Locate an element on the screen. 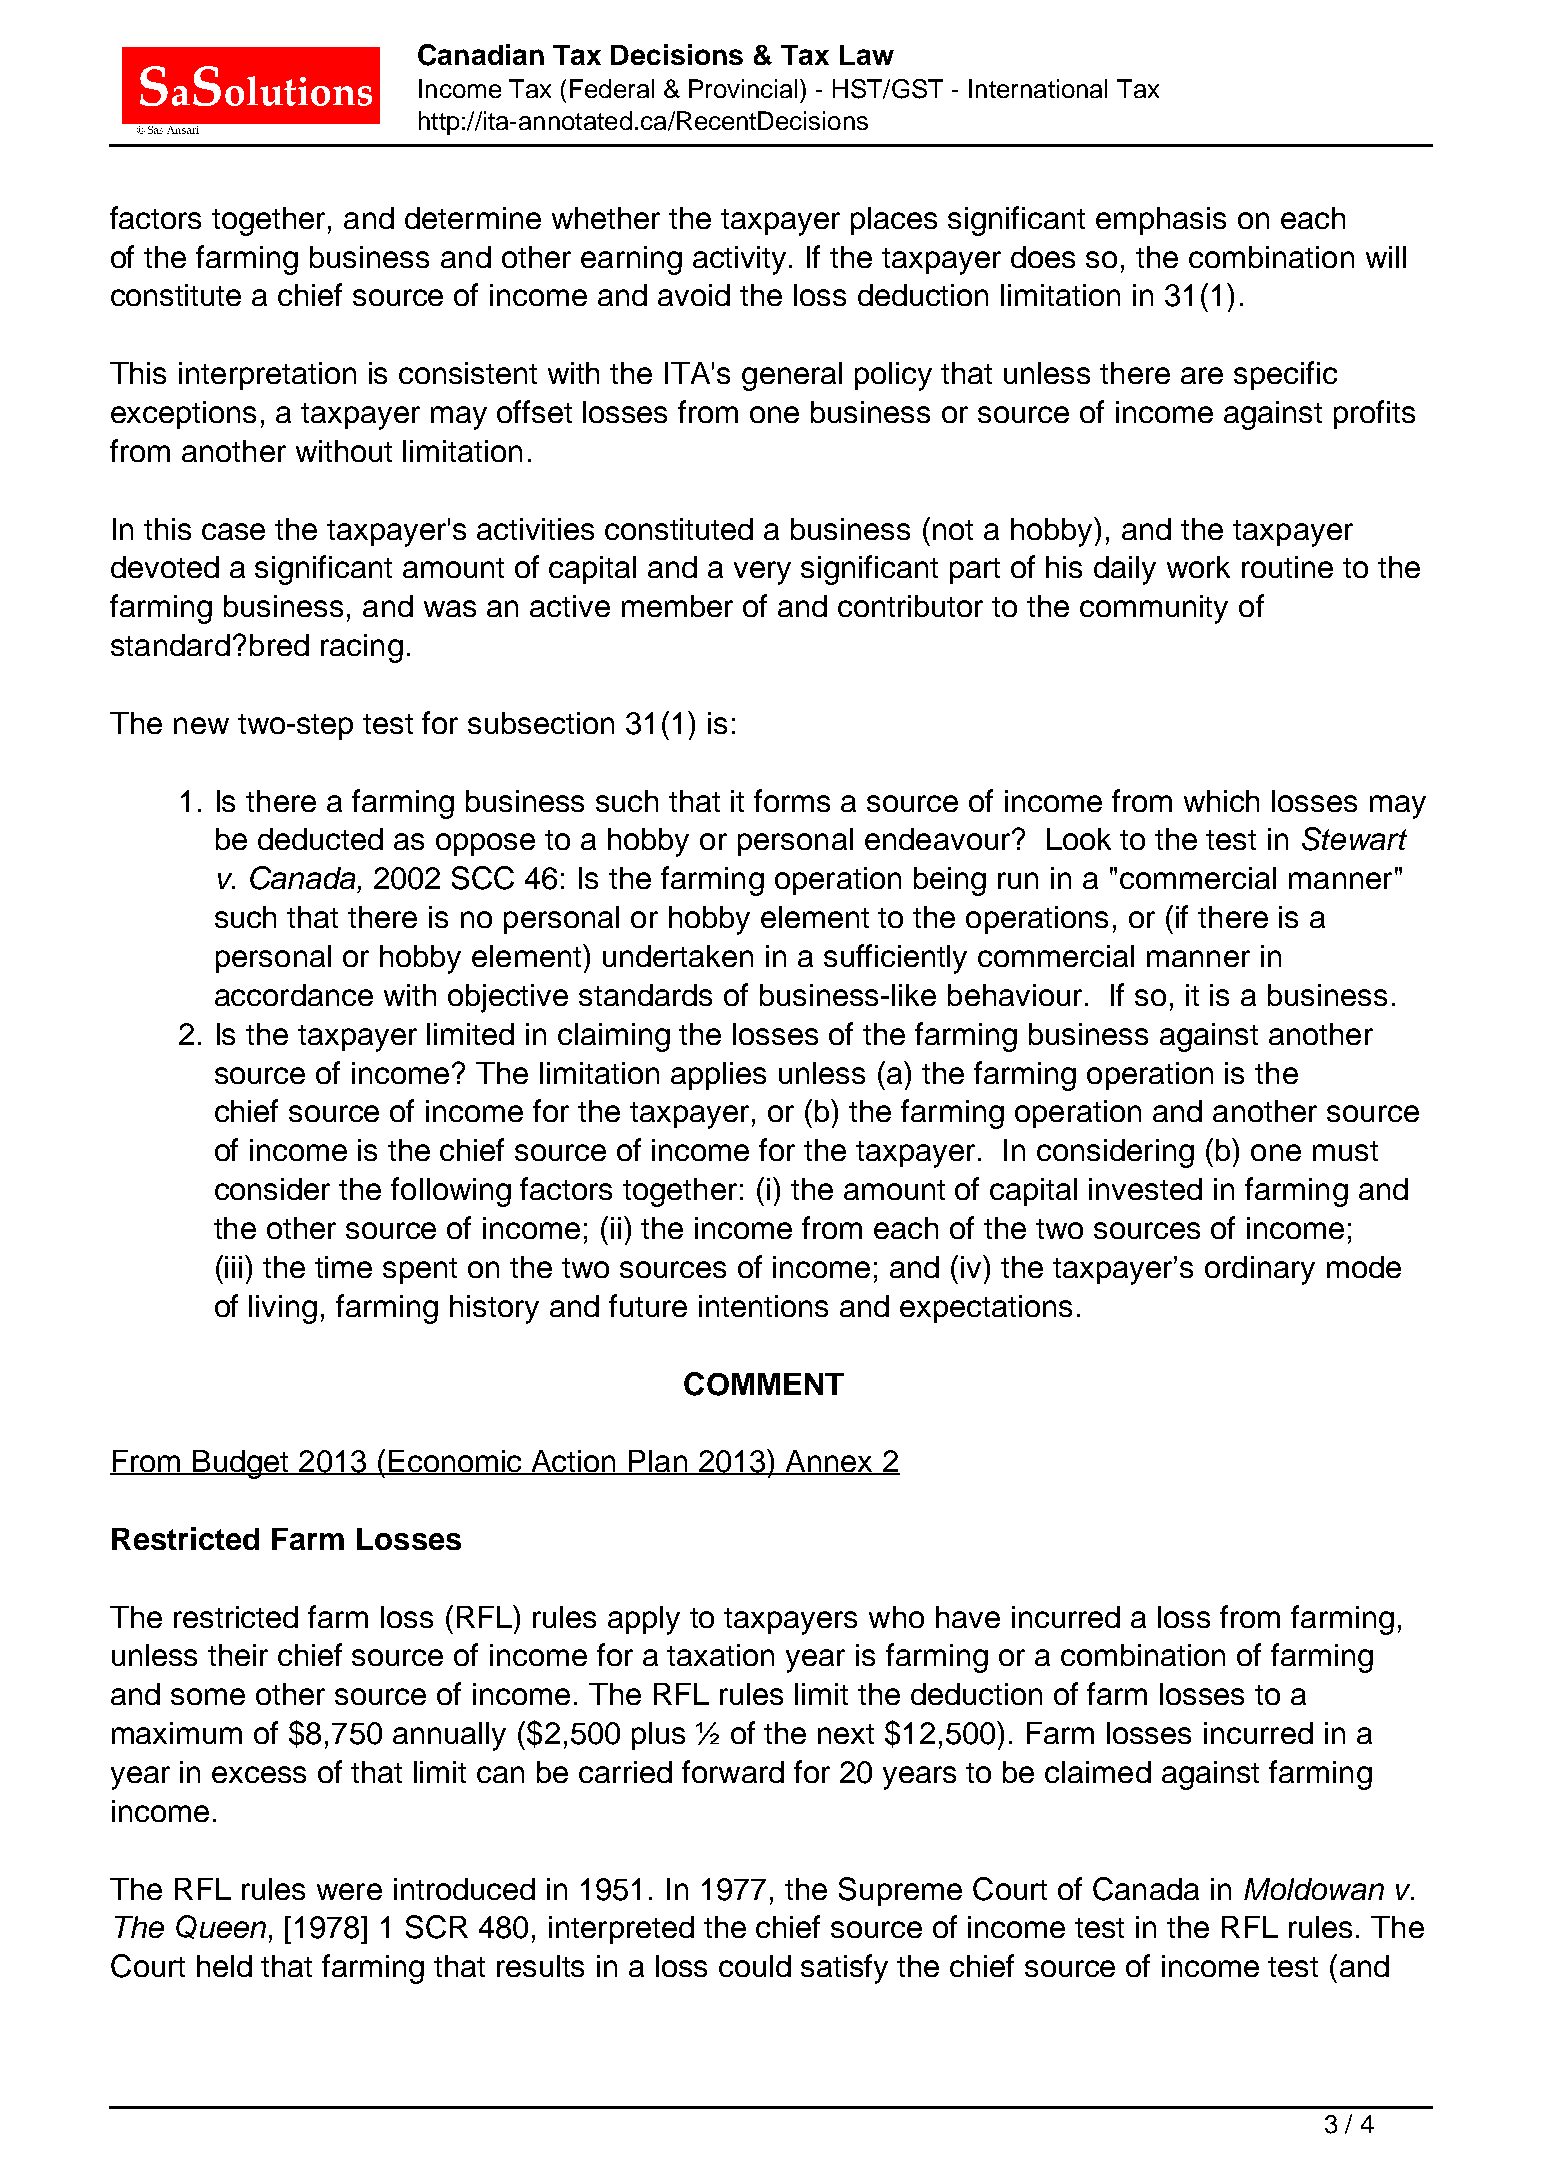 The width and height of the screenshot is (1542, 2181). could is located at coordinates (755, 1966).
